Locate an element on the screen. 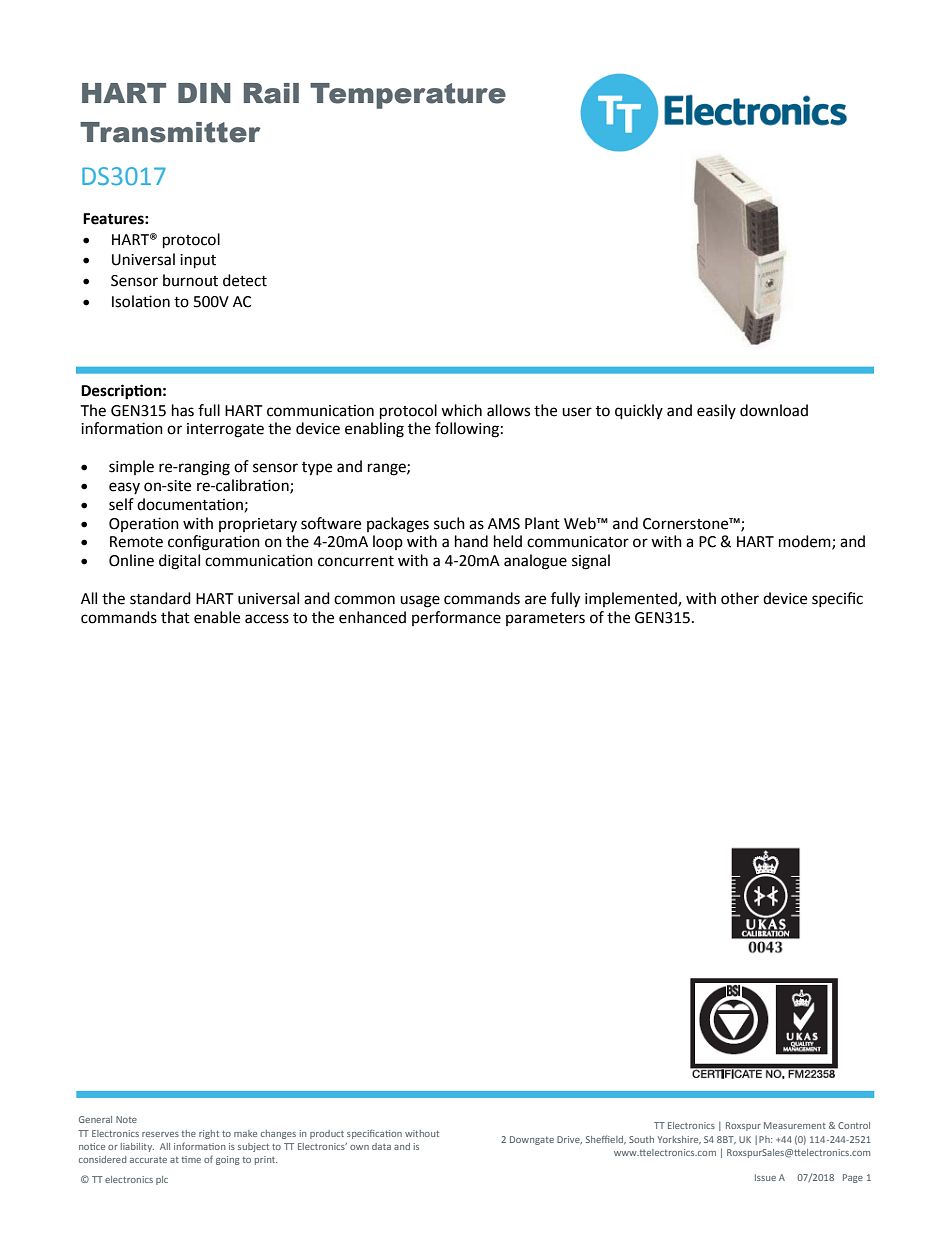  that is located at coordinates (175, 617).
